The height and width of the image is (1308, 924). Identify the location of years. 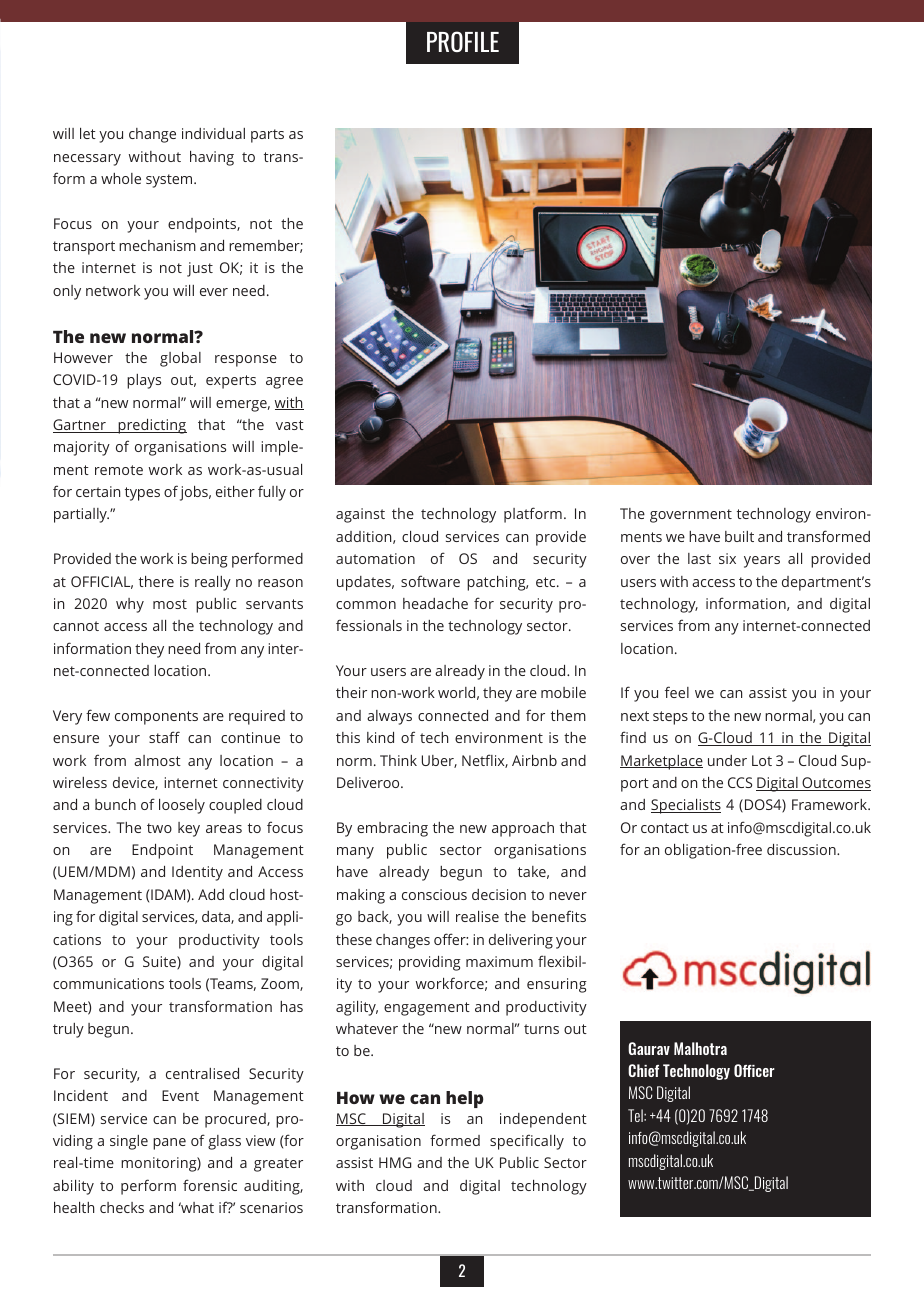
(762, 562).
